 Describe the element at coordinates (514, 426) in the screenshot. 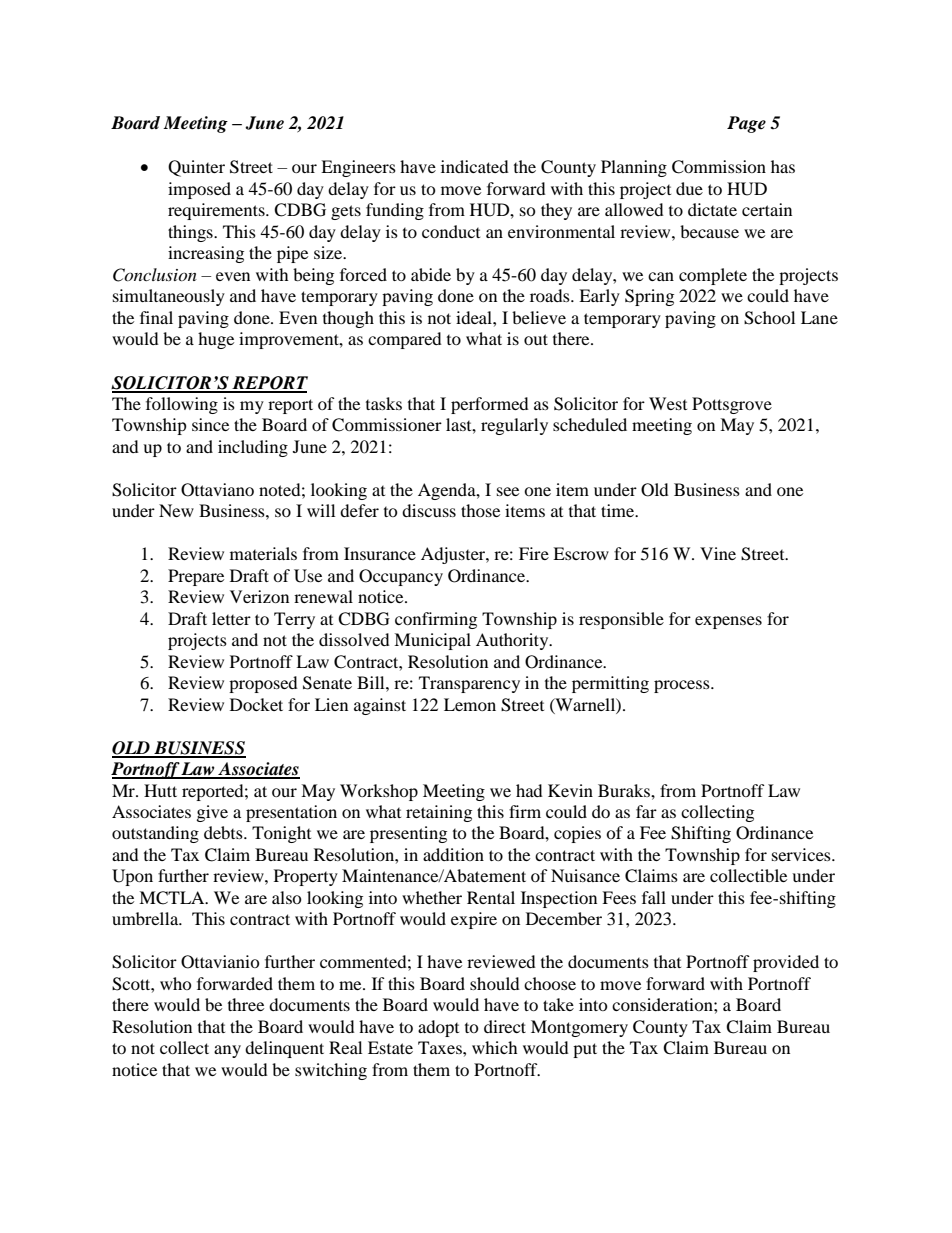

I see `regularly` at that location.
